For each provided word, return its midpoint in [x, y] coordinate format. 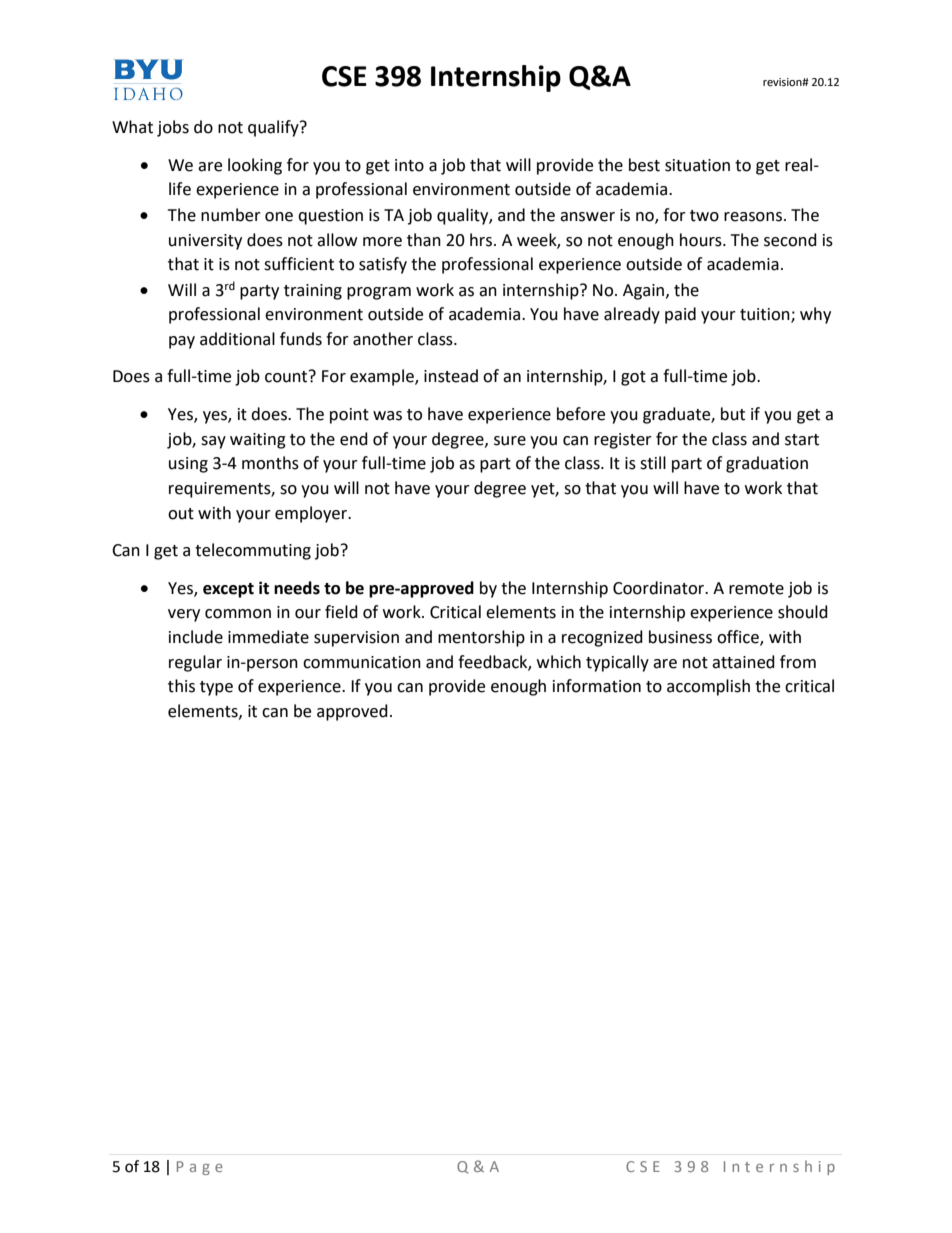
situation [697, 165]
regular [195, 663]
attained [743, 662]
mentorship [481, 638]
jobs [173, 128]
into [409, 165]
